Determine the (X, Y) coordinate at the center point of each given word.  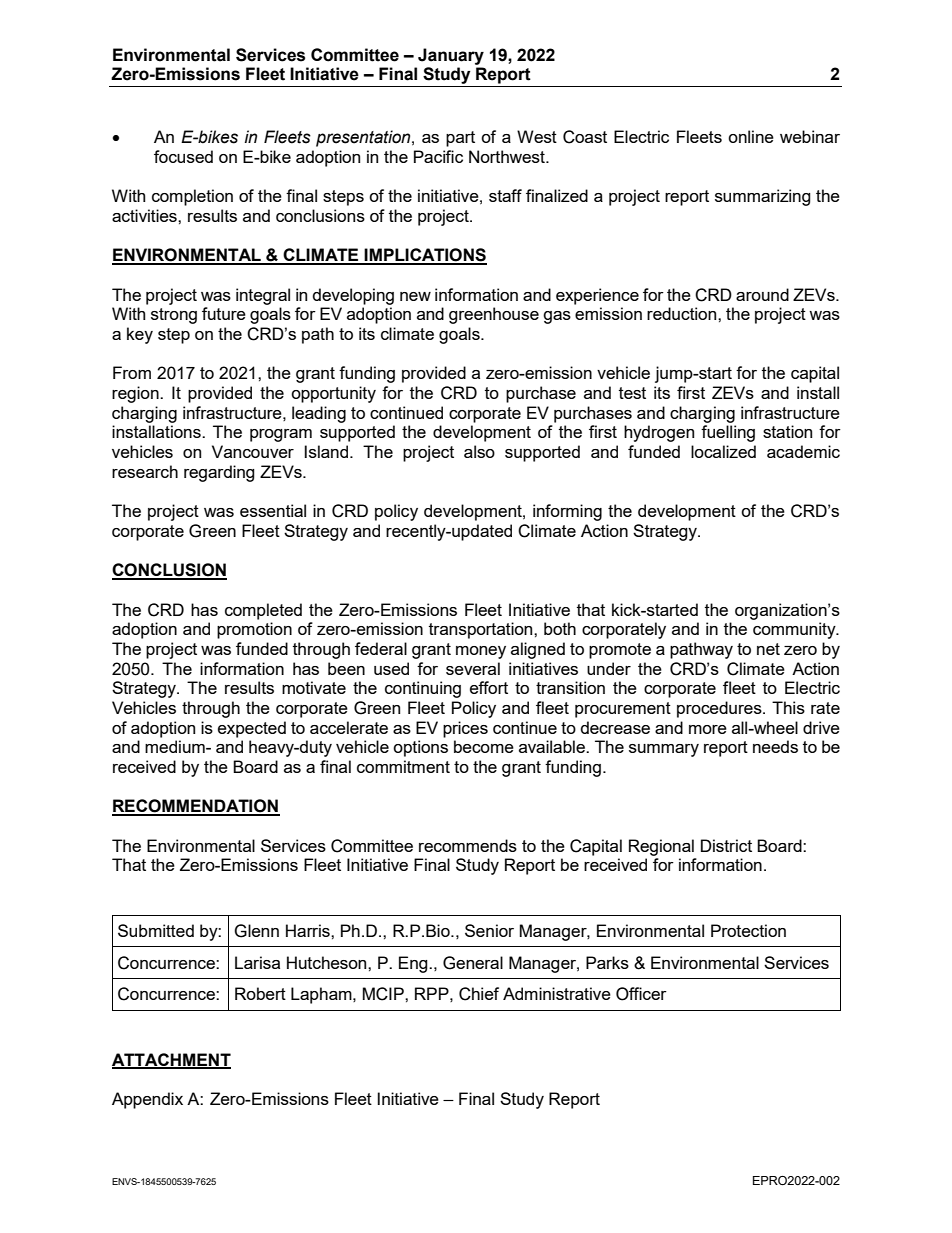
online (751, 136)
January (451, 56)
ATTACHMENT (171, 1060)
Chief (479, 994)
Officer (641, 994)
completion (192, 197)
